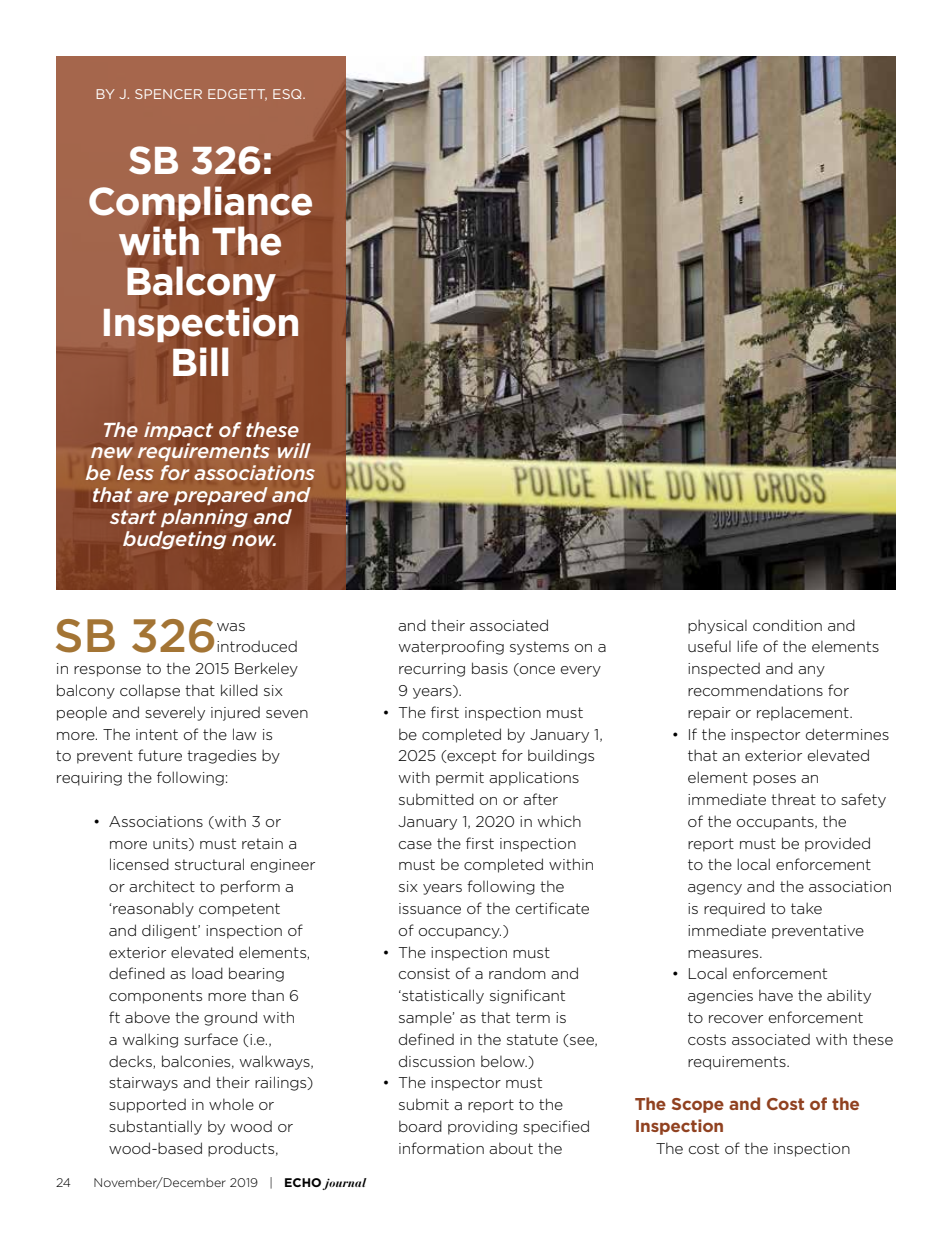 The image size is (952, 1233). Describe the element at coordinates (171, 844) in the screenshot. I see `units` at that location.
